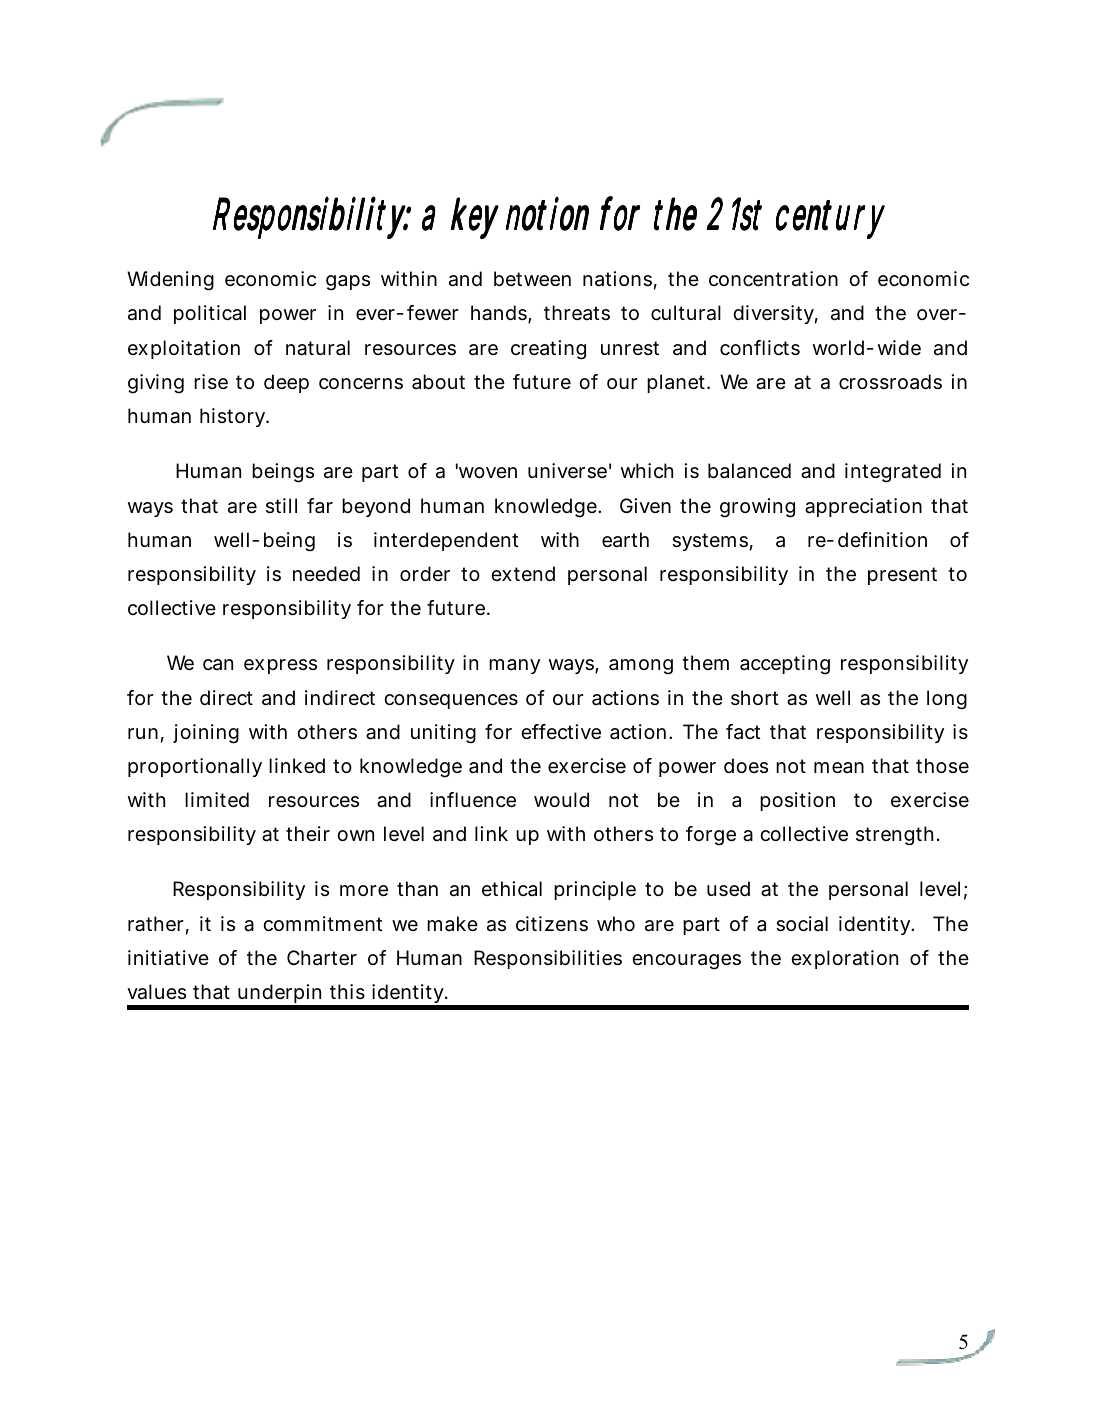 This screenshot has width=1096, height=1418. What do you see at coordinates (210, 314) in the screenshot?
I see `political` at bounding box center [210, 314].
